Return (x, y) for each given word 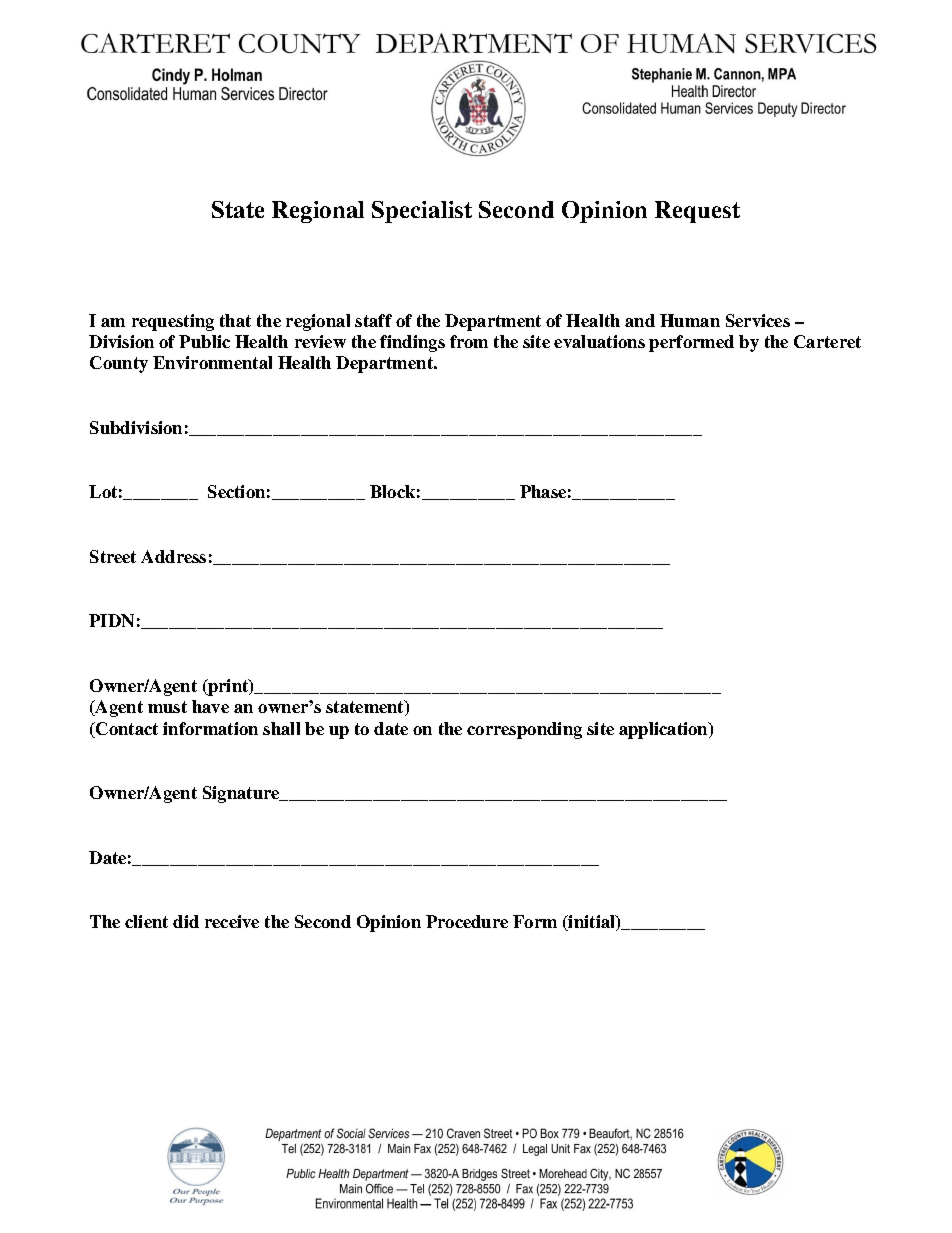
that (235, 320)
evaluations (599, 341)
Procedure (467, 921)
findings (412, 343)
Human (690, 320)
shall (281, 728)
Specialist (422, 212)
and (640, 320)
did (186, 921)
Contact (126, 730)
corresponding (524, 730)
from (469, 341)
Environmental (212, 362)
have (210, 706)
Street (113, 556)
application (664, 730)
